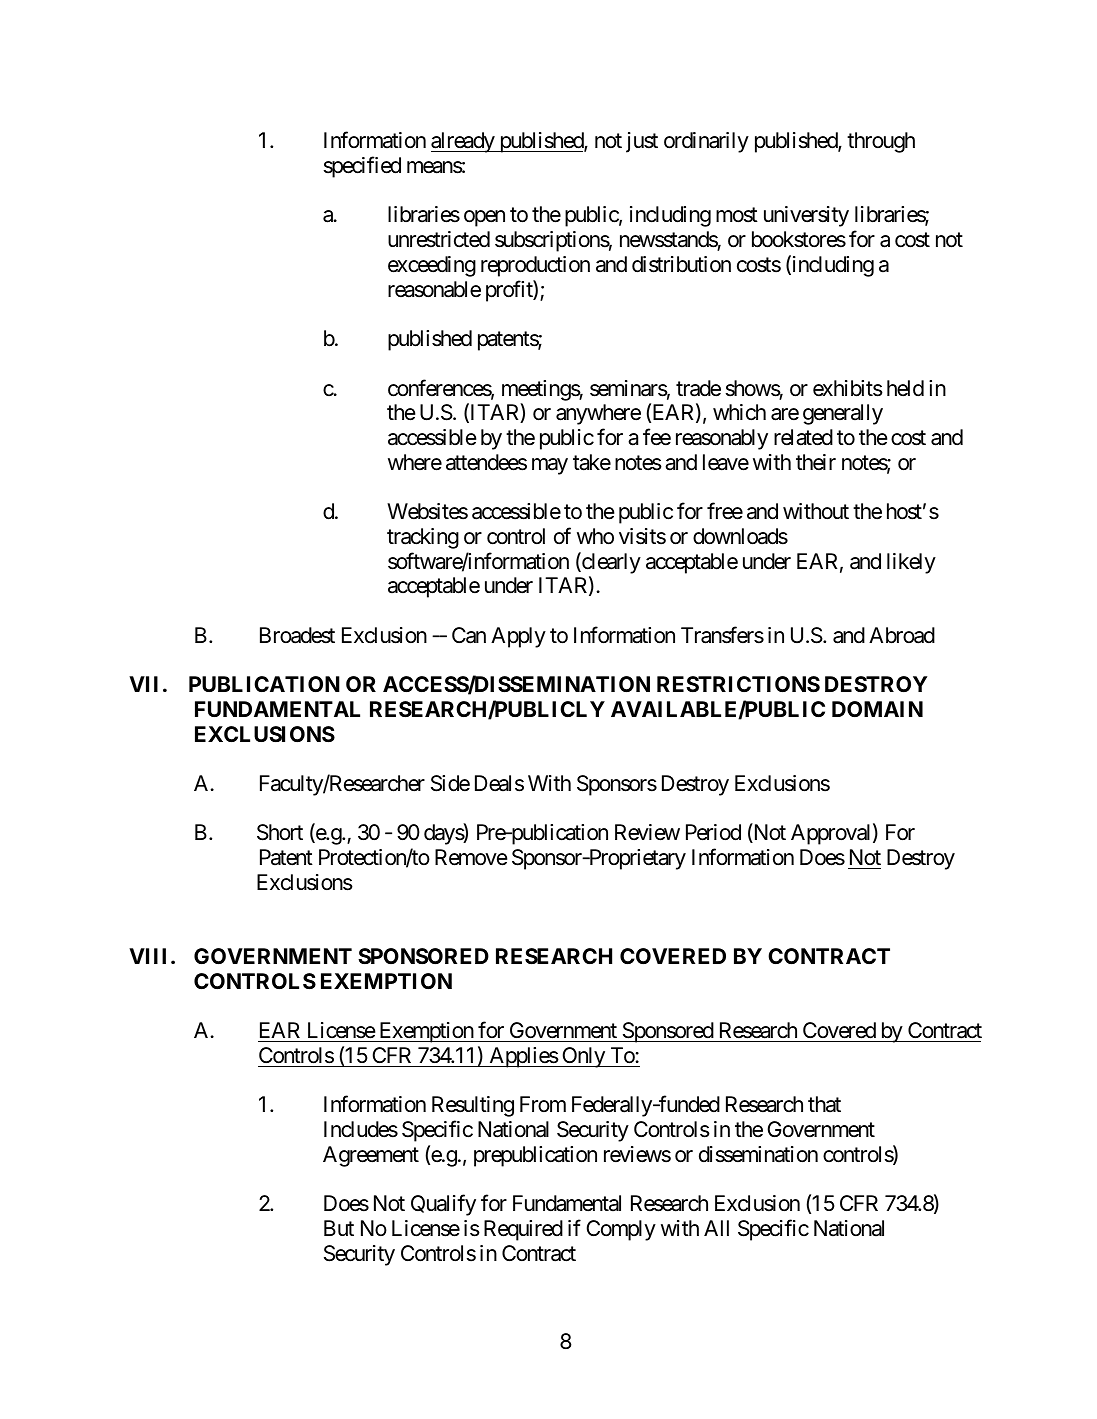 This screenshot has height=1419, width=1097. What do you see at coordinates (484, 219) in the screenshot?
I see `open` at bounding box center [484, 219].
